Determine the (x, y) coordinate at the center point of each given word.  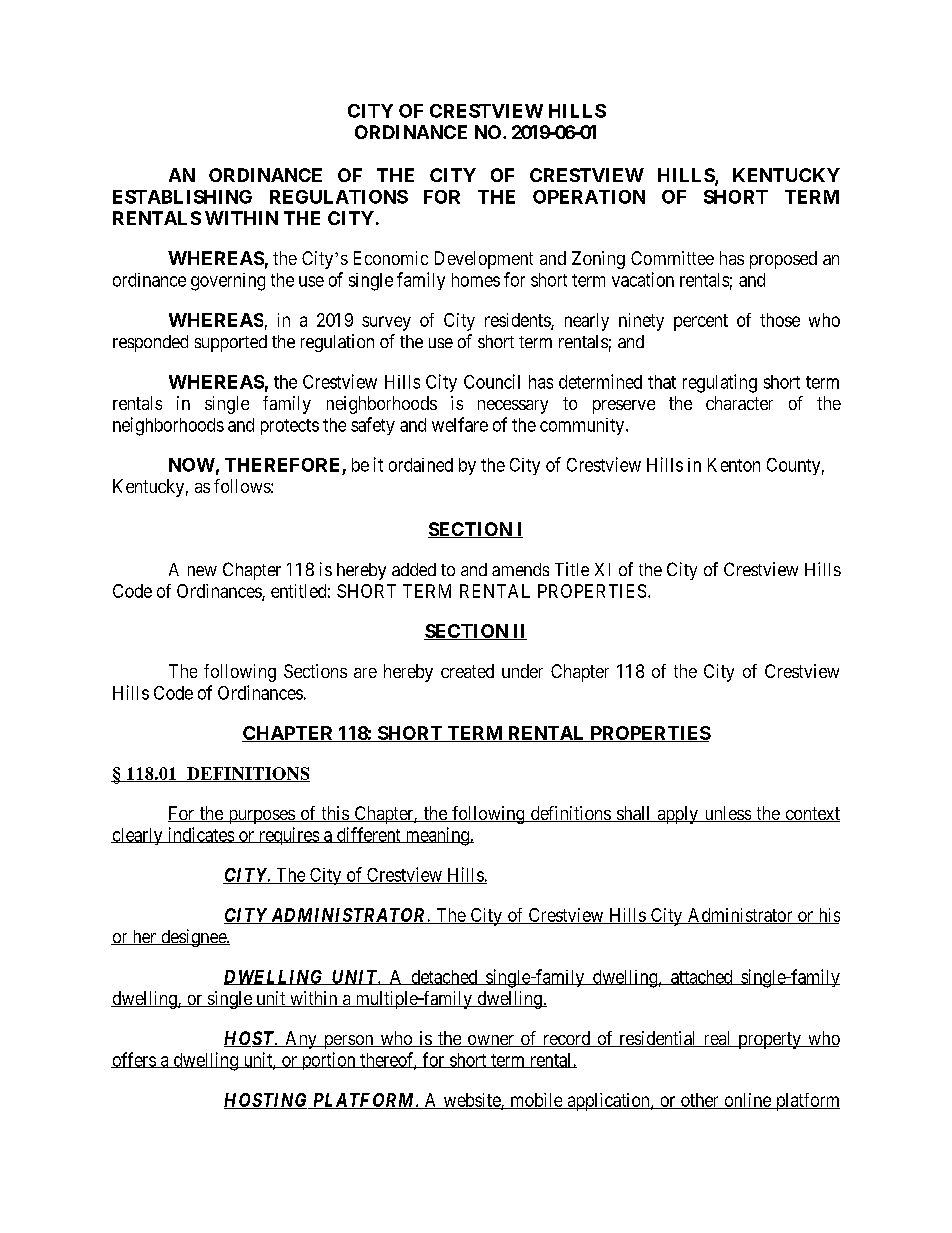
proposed (783, 260)
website (471, 1101)
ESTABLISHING (182, 197)
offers (134, 1060)
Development (484, 260)
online (747, 1101)
